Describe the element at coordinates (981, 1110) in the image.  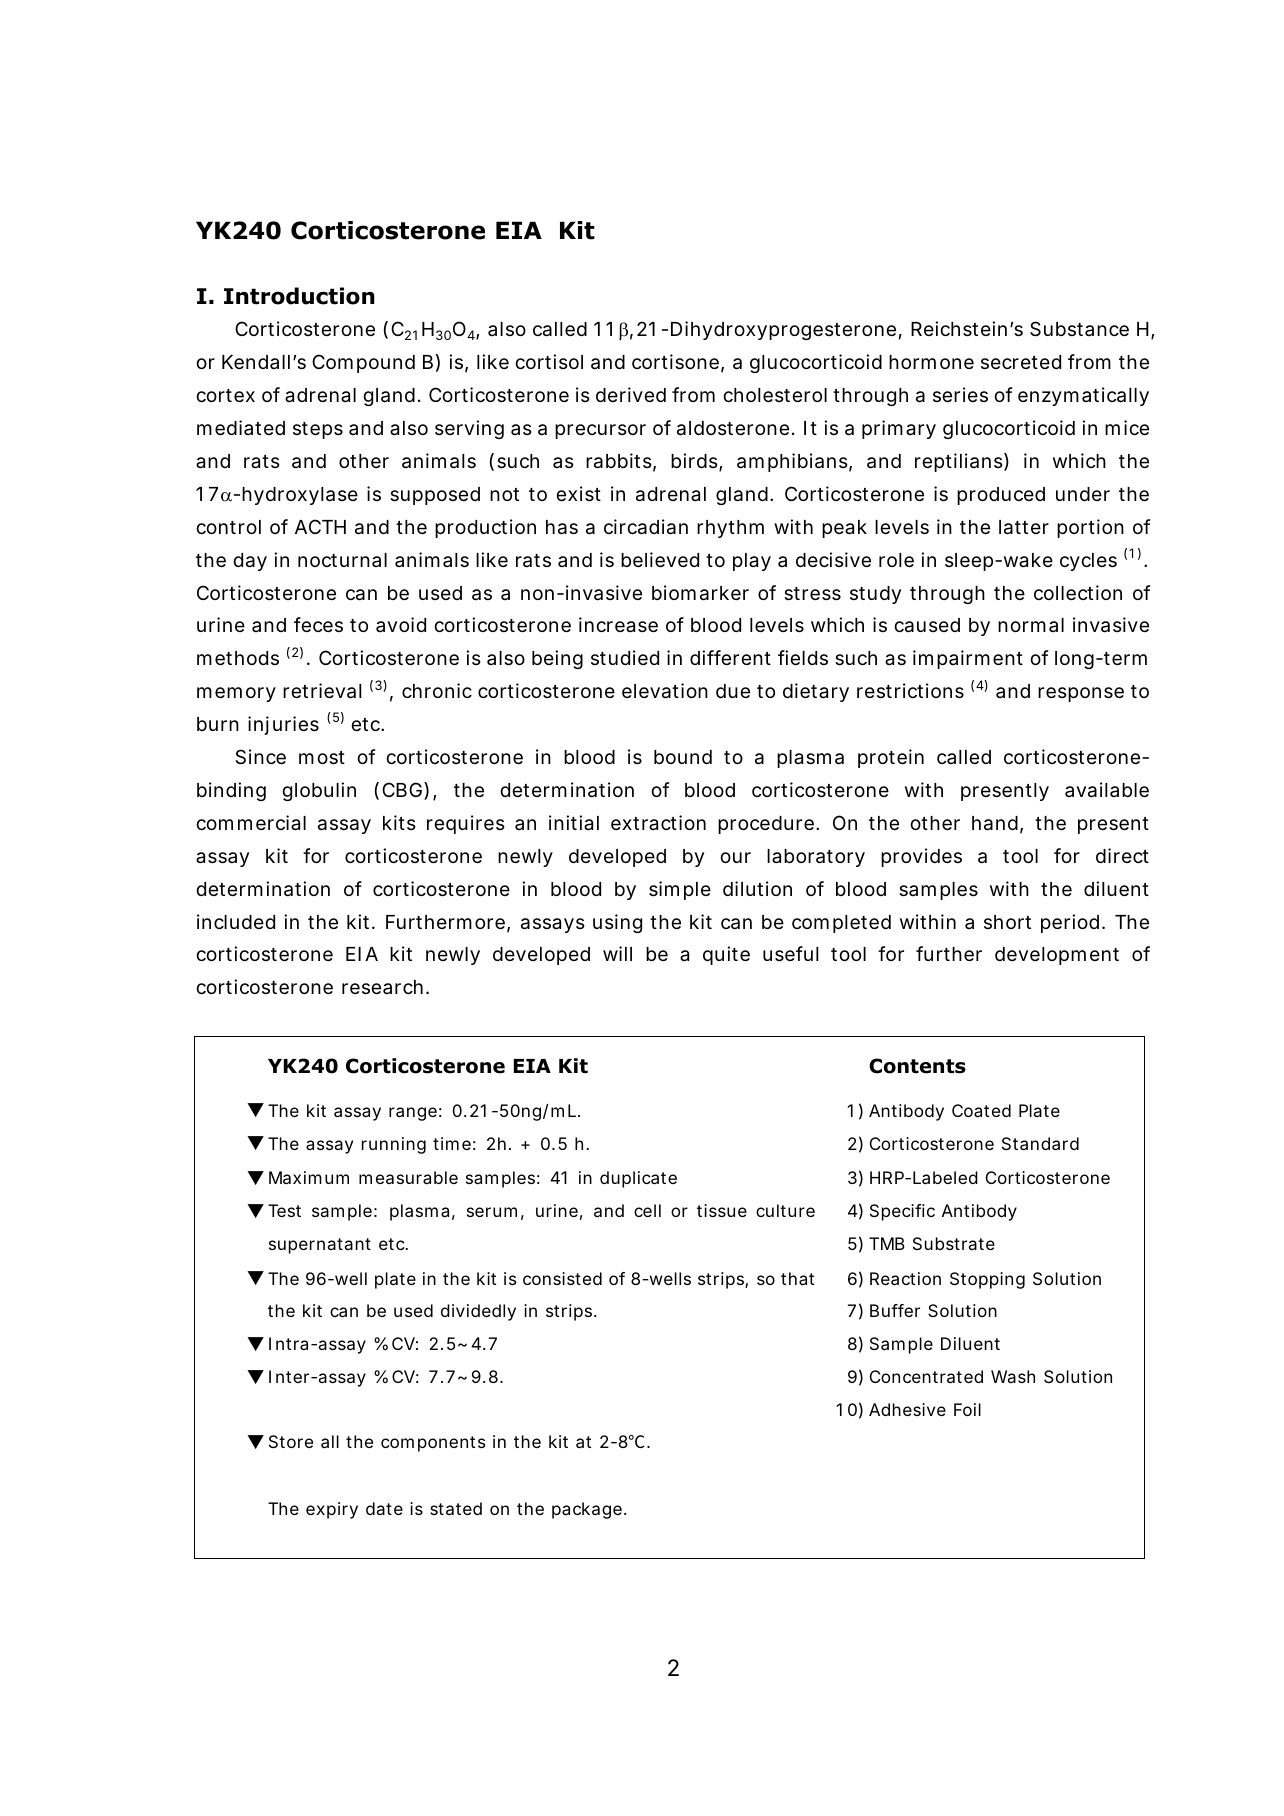
I see `Coated` at that location.
